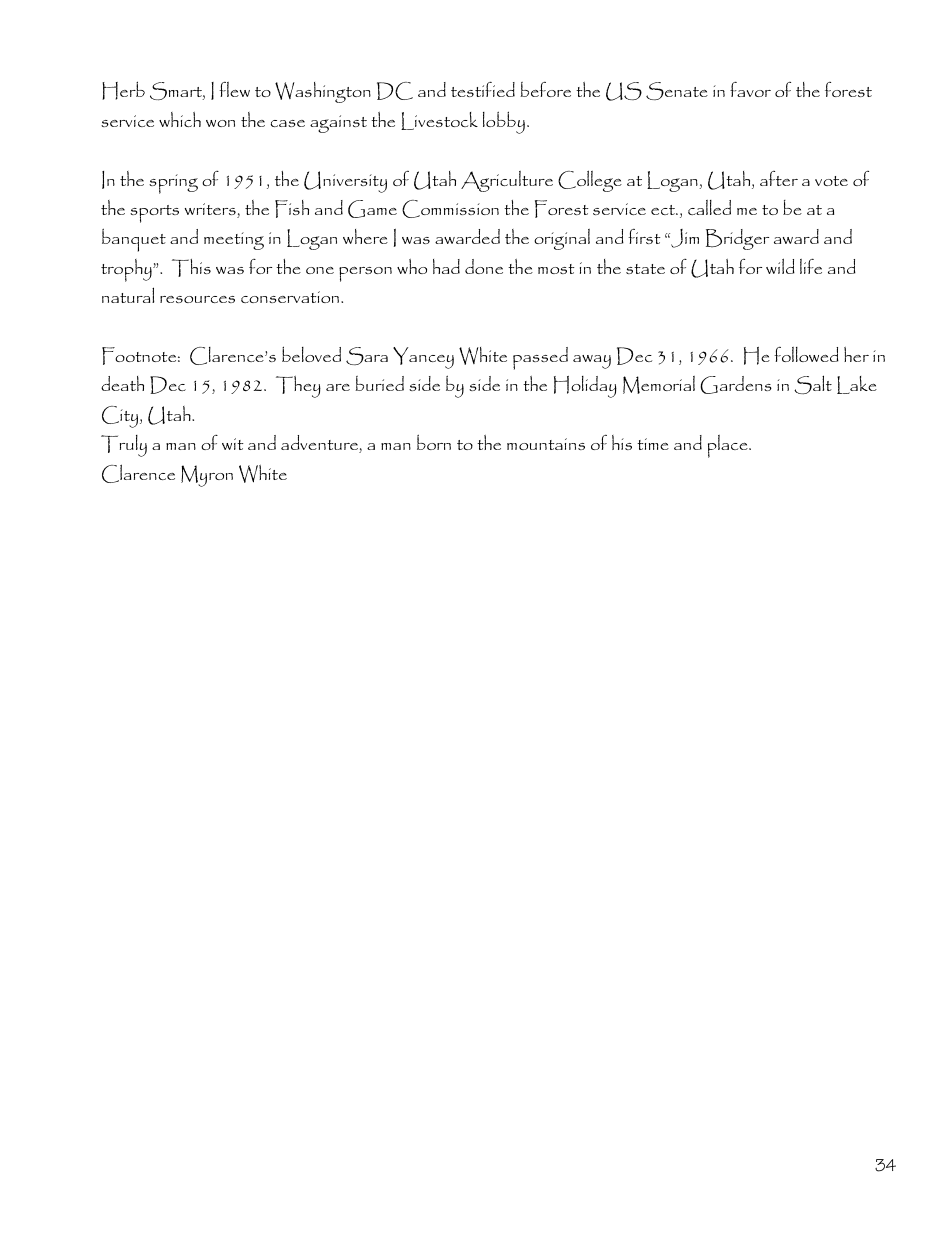 The image size is (952, 1233). I want to click on This, so click(191, 268).
